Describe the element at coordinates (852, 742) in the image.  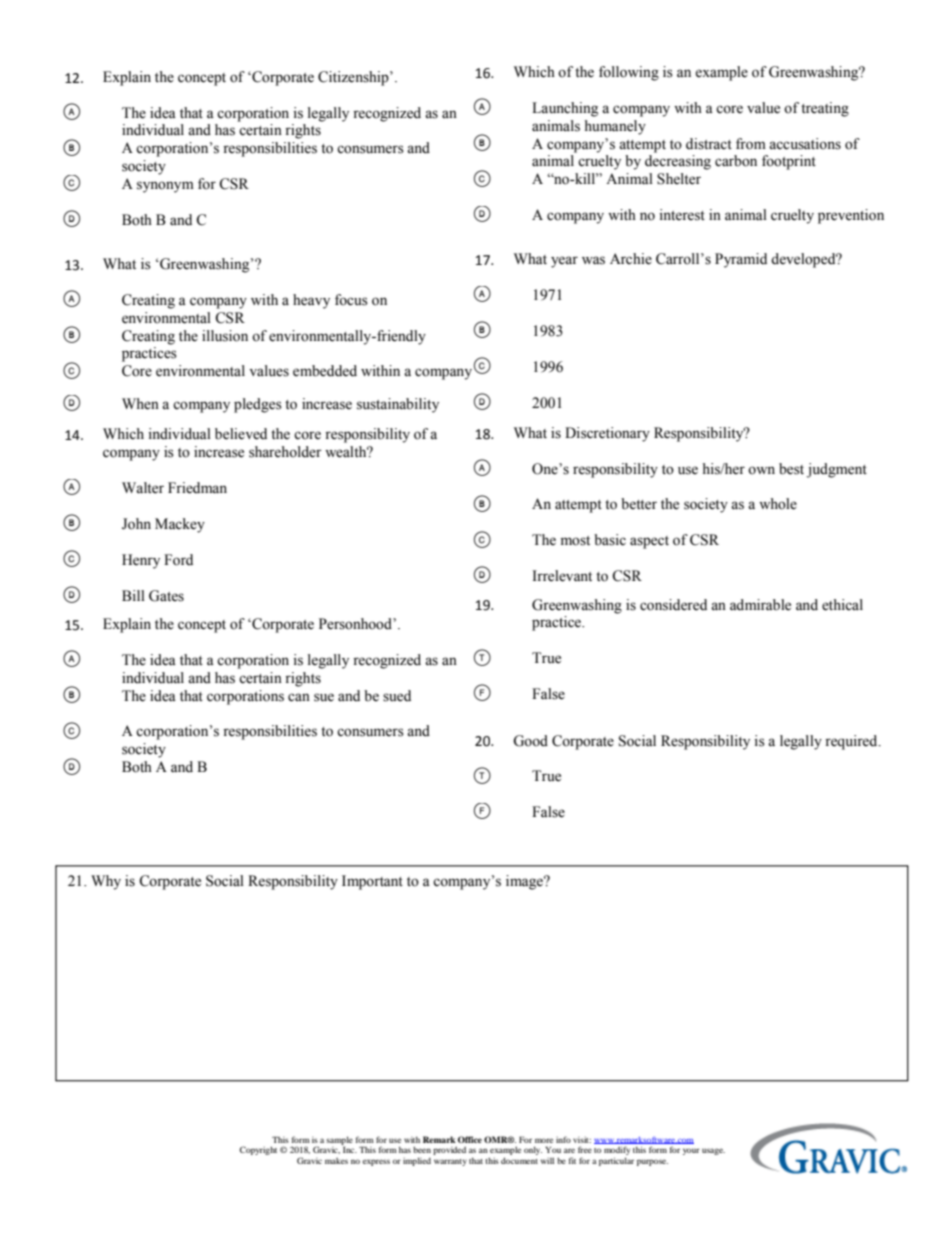
I see `required` at that location.
